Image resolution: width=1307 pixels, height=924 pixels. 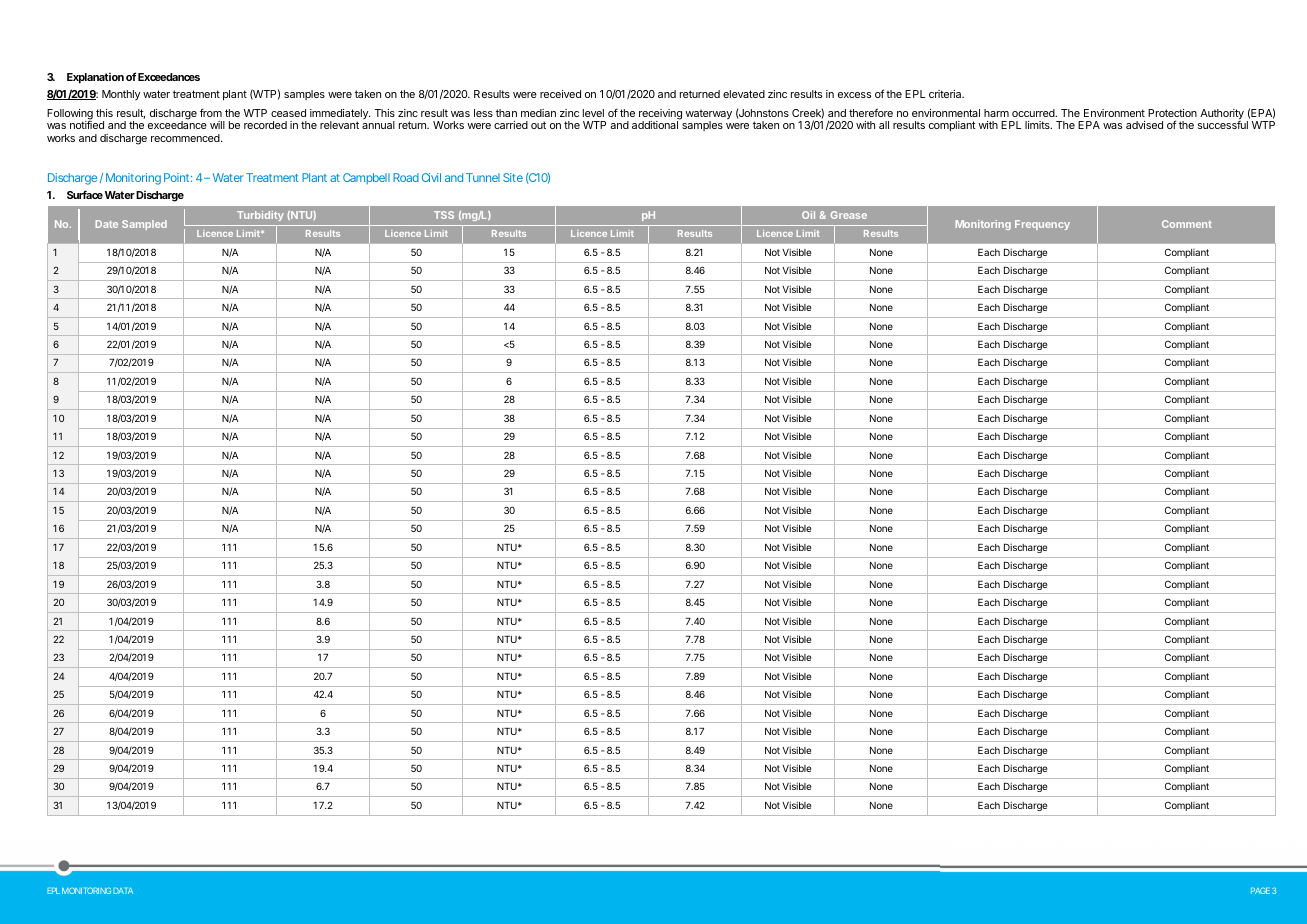 I want to click on Oil, so click(x=808, y=215).
